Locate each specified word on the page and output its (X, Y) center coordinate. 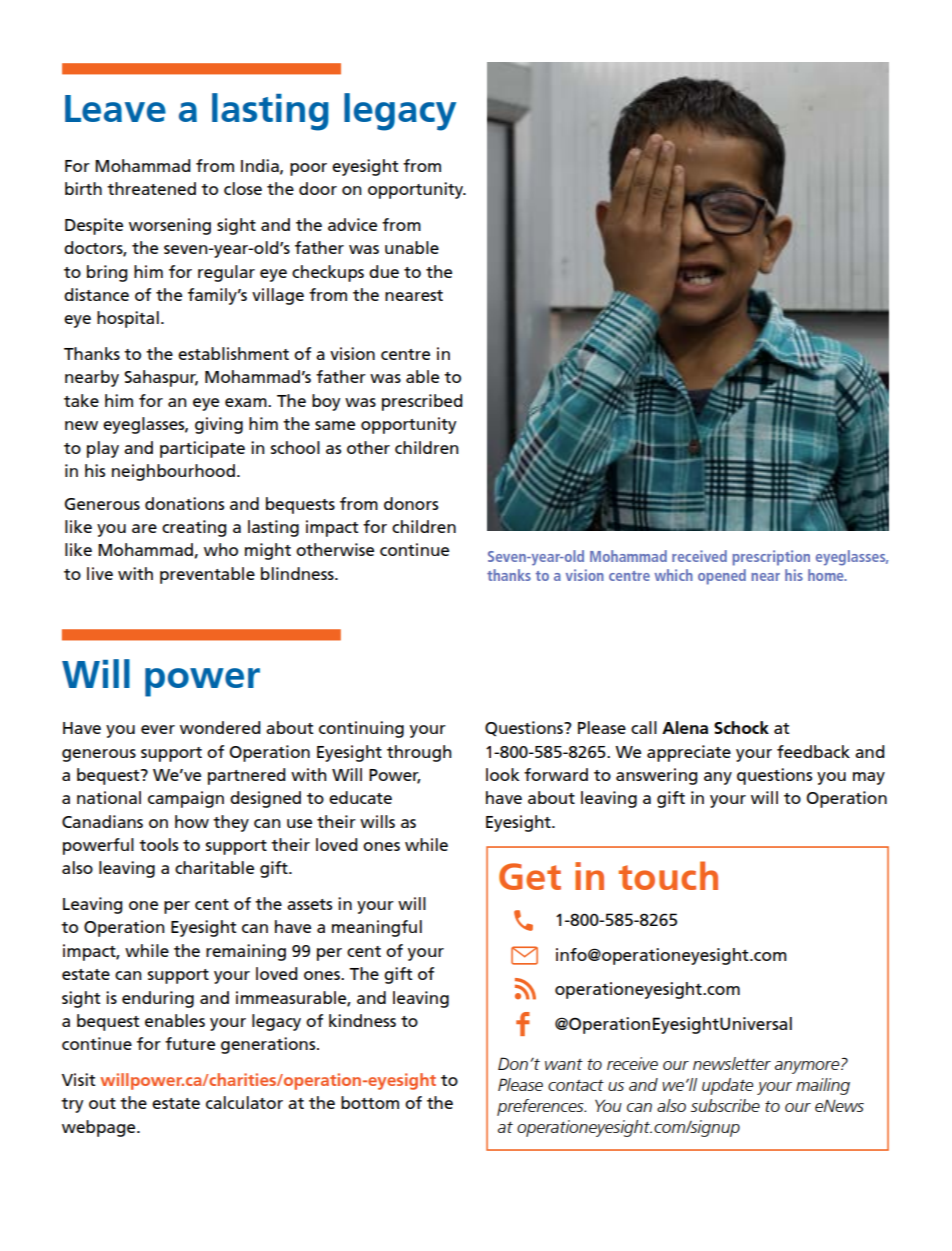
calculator (244, 1102)
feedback (813, 751)
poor (308, 169)
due (384, 271)
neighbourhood (173, 472)
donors (411, 503)
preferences (541, 1107)
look (503, 774)
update (727, 1086)
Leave (115, 108)
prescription (771, 558)
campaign (186, 799)
